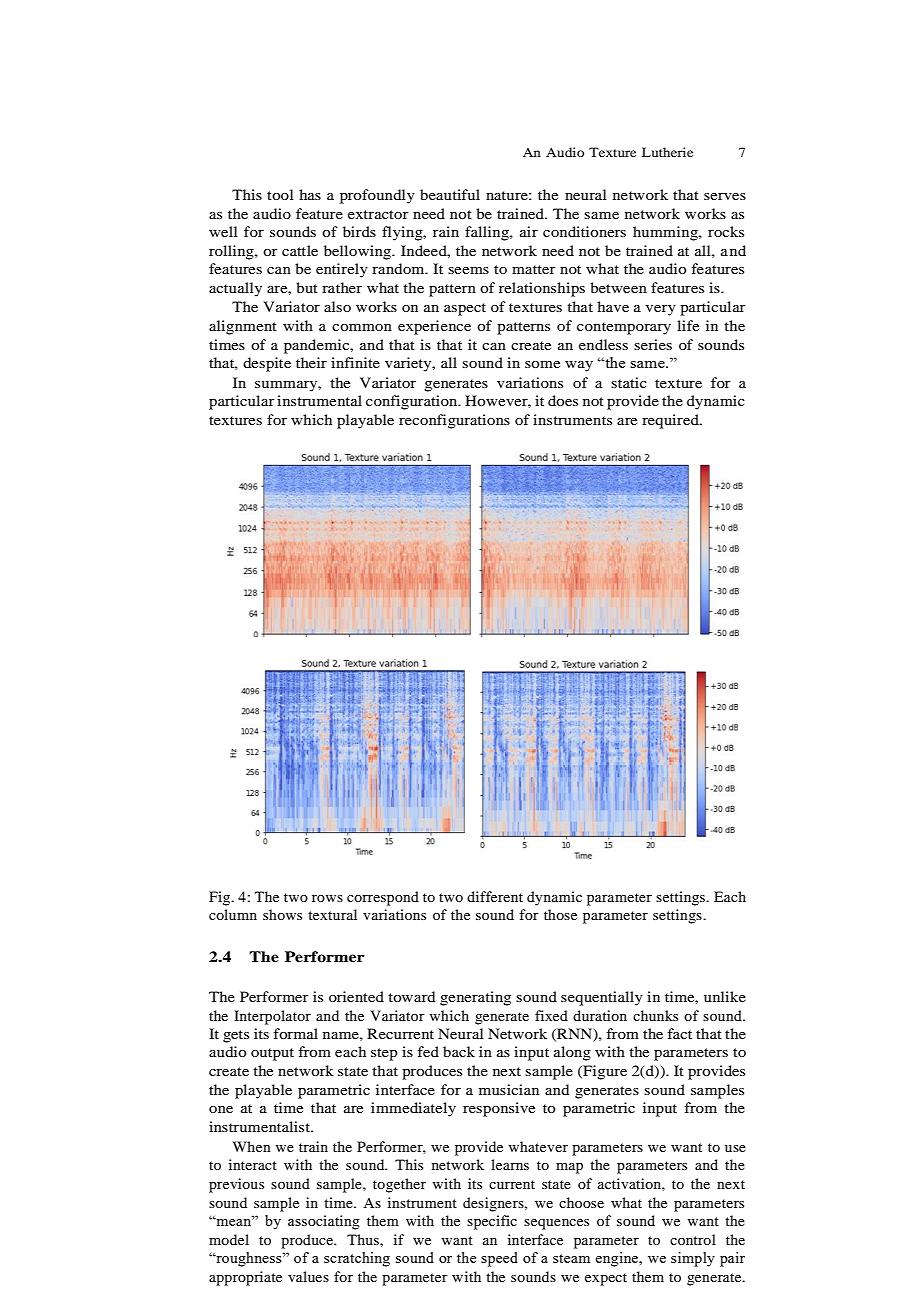 The height and width of the document is (1308, 924). What do you see at coordinates (282, 914) in the document?
I see `shows` at bounding box center [282, 914].
